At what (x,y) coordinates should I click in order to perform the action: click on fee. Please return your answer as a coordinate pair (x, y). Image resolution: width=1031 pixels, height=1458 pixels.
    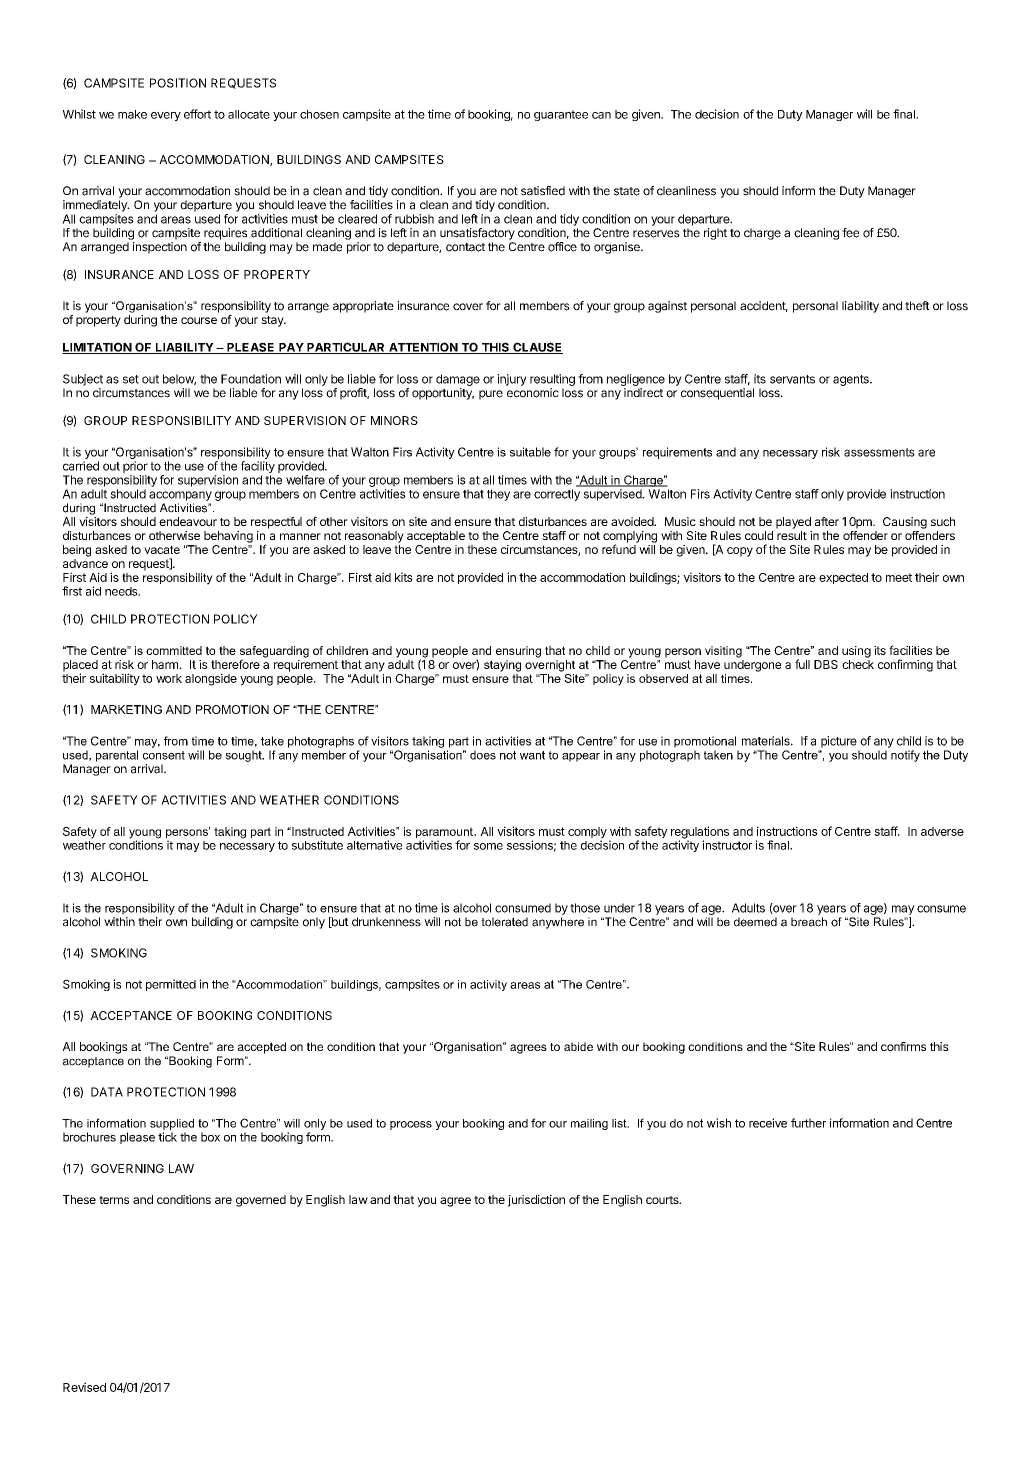
    Looking at the image, I should click on (850, 233).
